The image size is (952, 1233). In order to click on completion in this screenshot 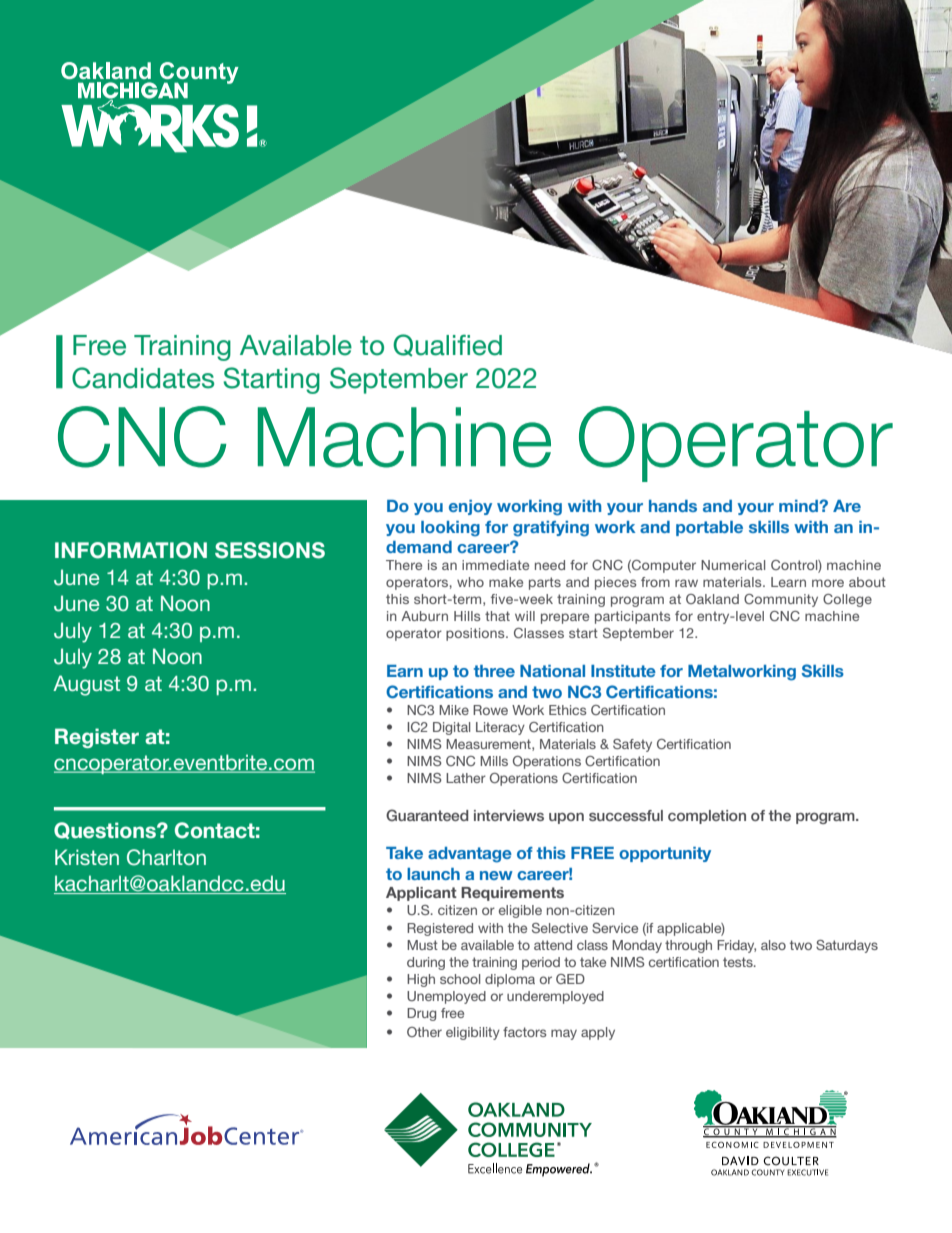, I will do `click(707, 817)`.
